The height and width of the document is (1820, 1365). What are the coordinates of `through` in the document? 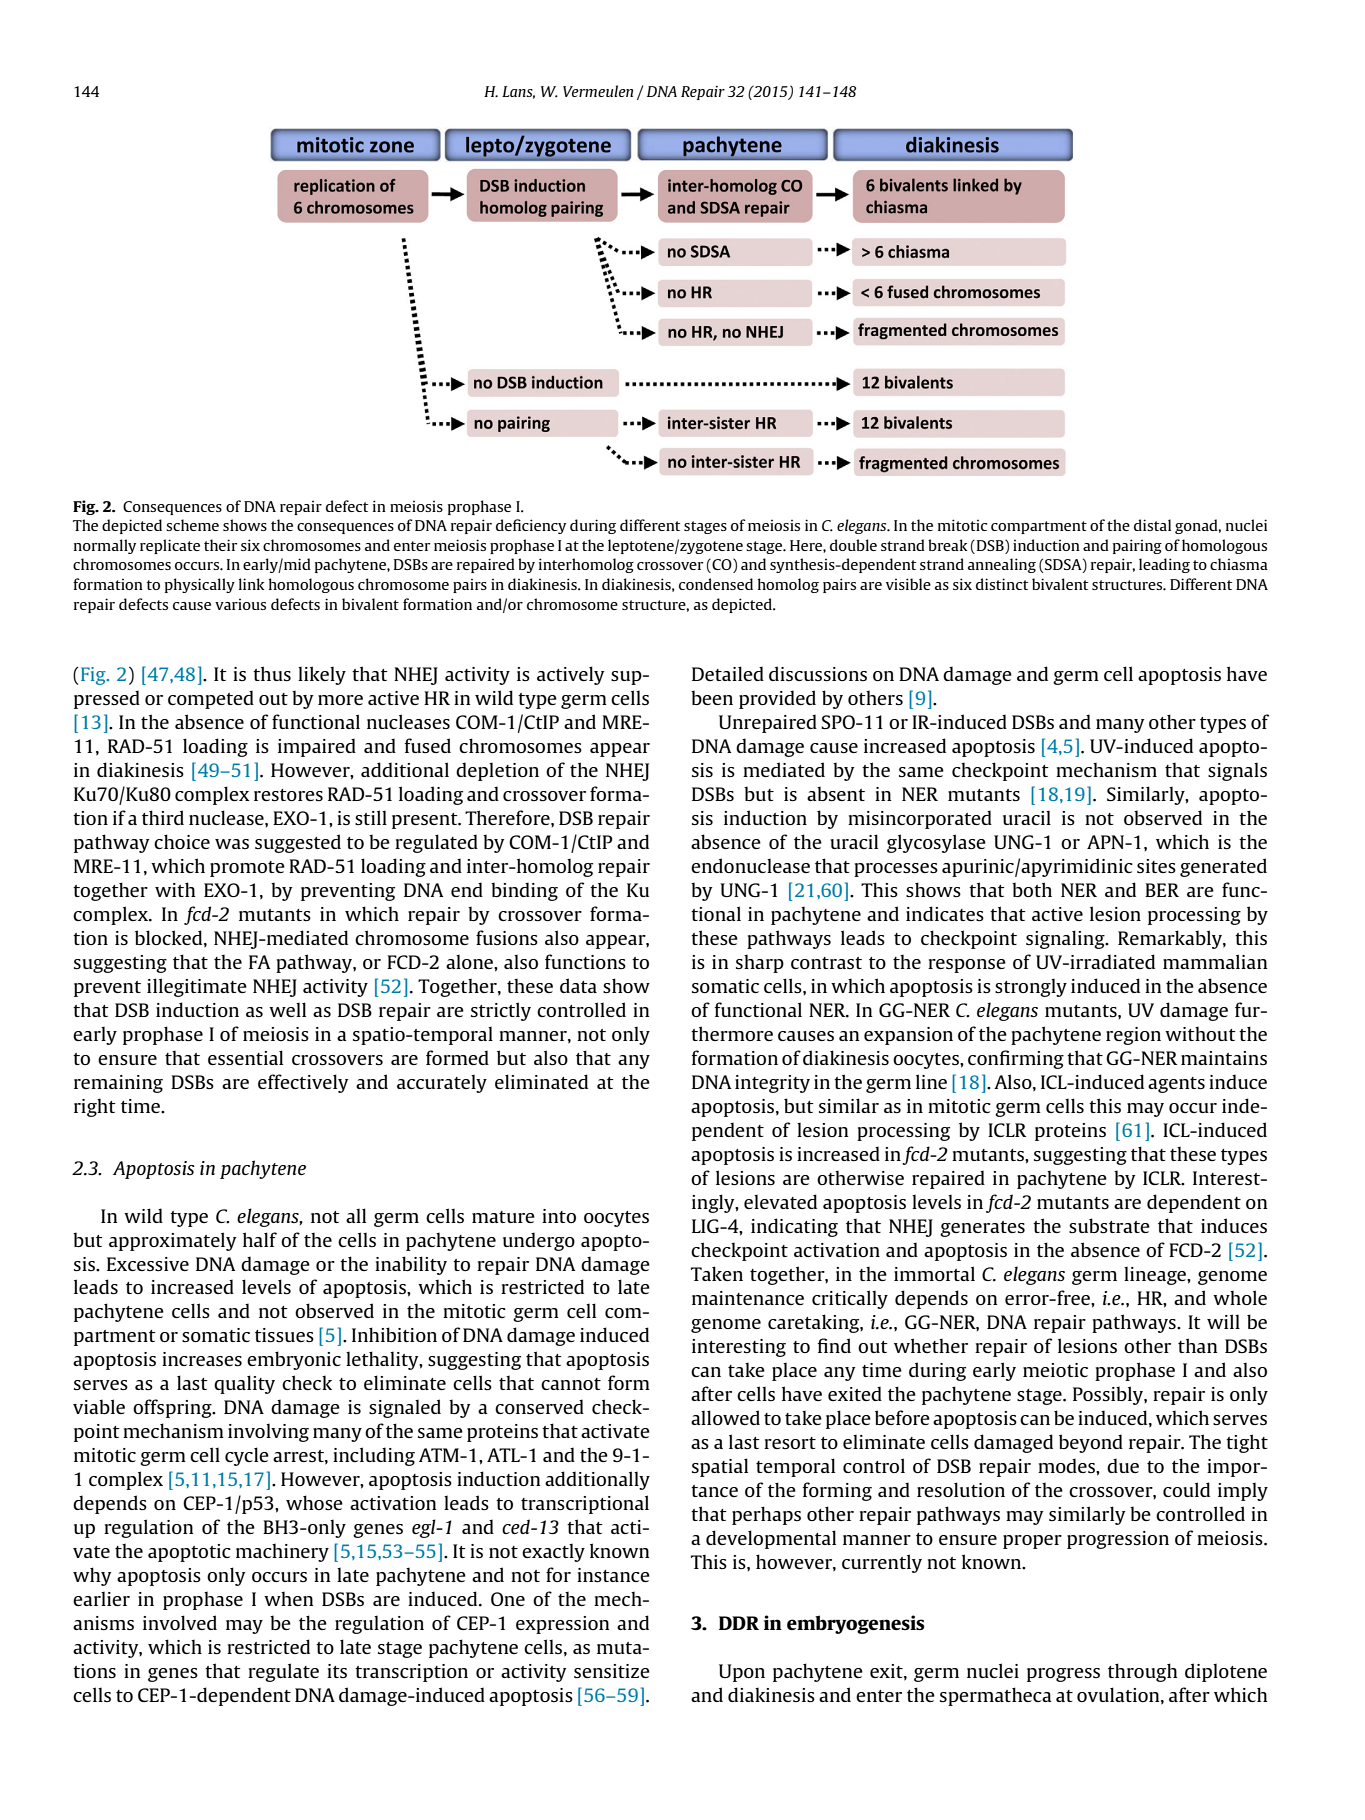 It's located at (1142, 1672).
